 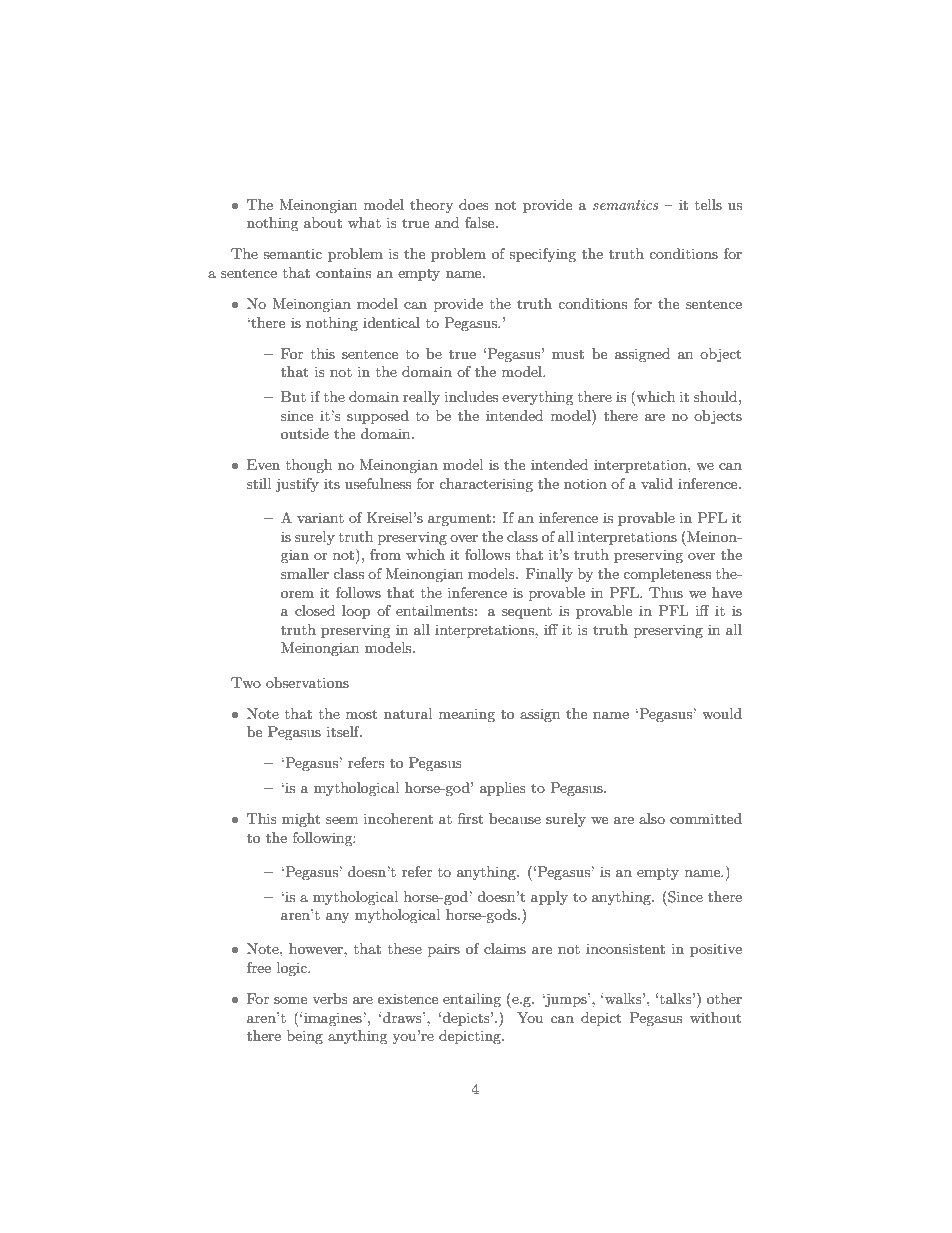 I want to click on sequent, so click(x=527, y=613).
